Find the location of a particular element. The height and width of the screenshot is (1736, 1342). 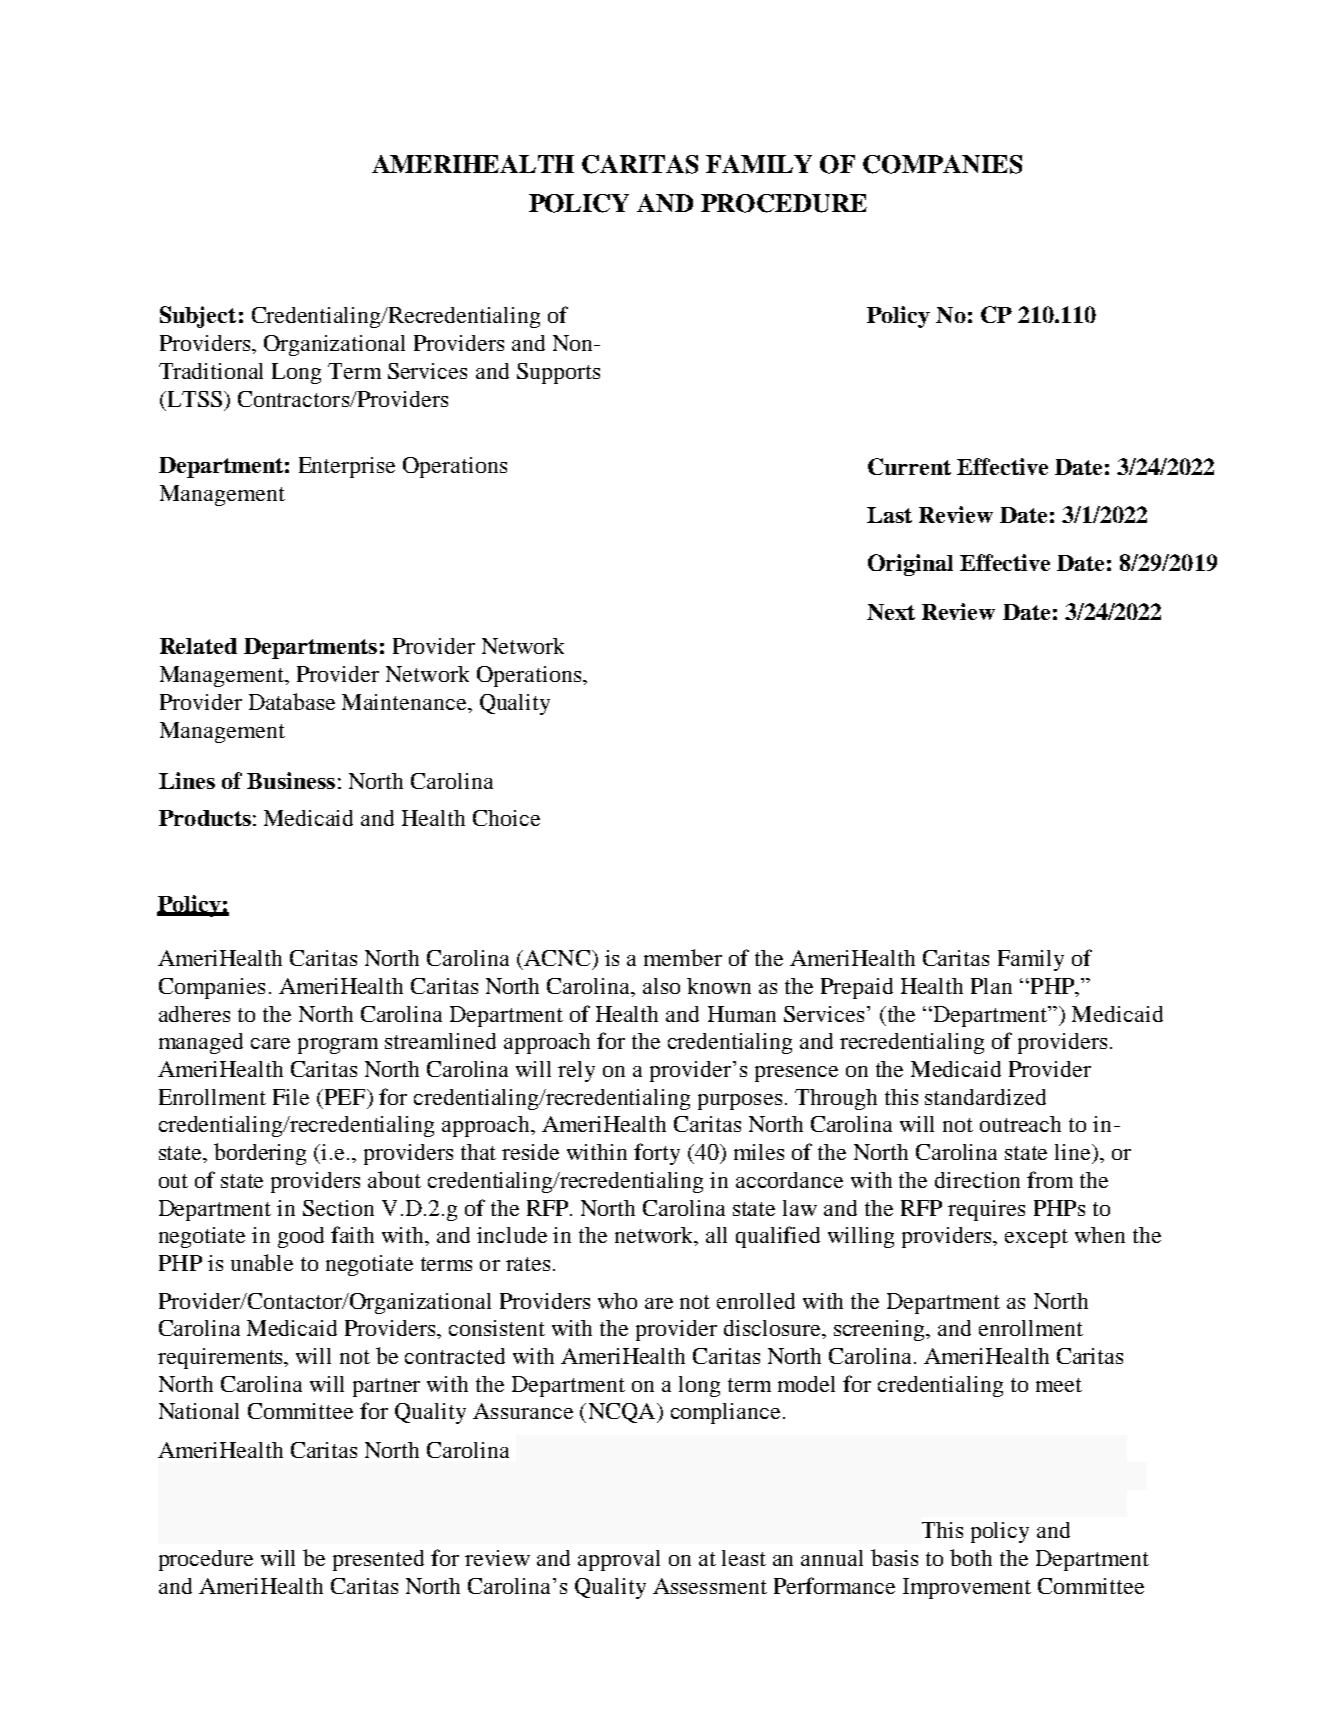

Plan is located at coordinates (991, 986).
